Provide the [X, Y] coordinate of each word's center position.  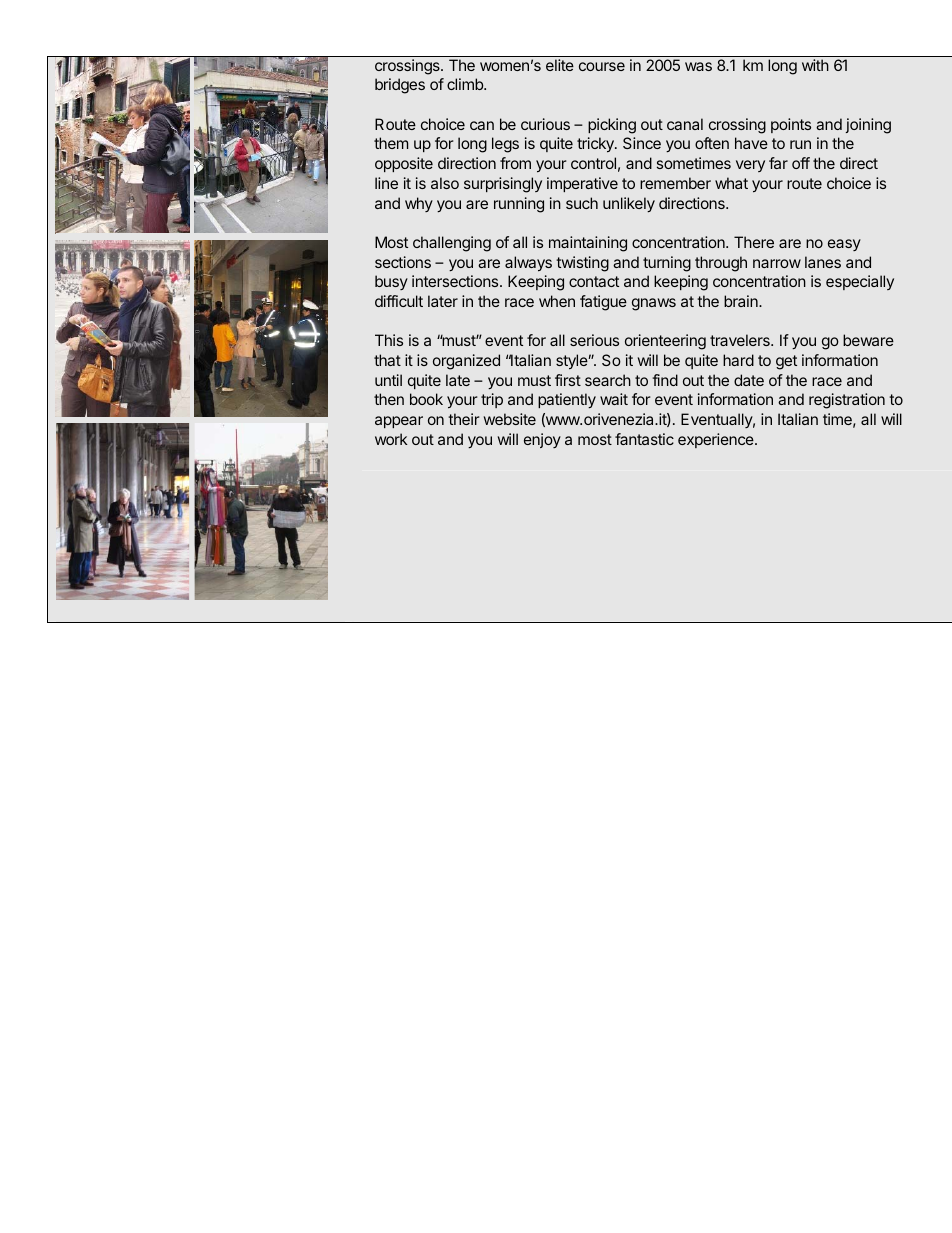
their [463, 419]
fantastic [644, 439]
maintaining [588, 244]
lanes [823, 262]
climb [466, 84]
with [815, 65]
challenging [452, 244]
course [602, 66]
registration [847, 401]
